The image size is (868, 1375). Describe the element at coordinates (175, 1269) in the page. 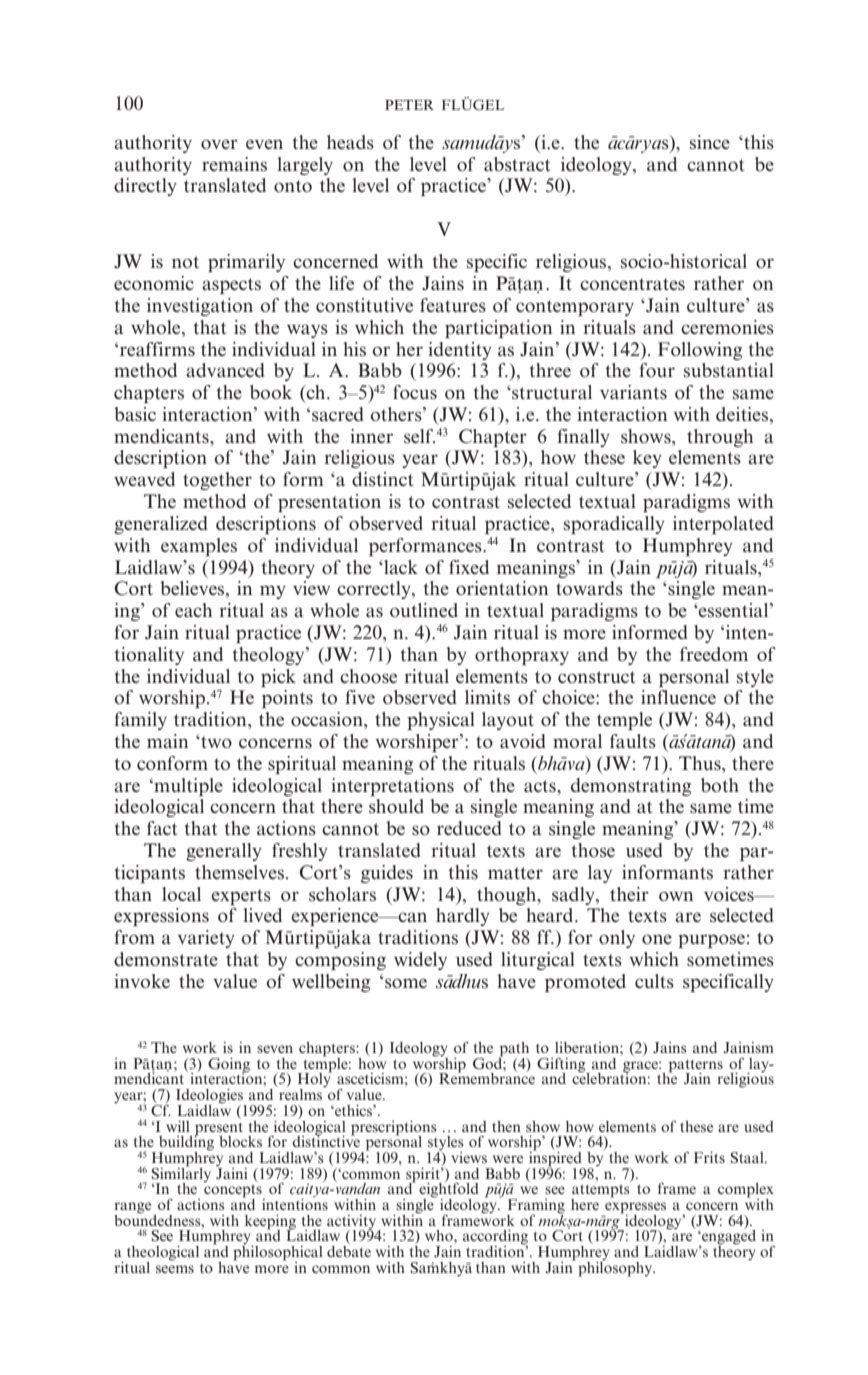

I see `seems` at that location.
